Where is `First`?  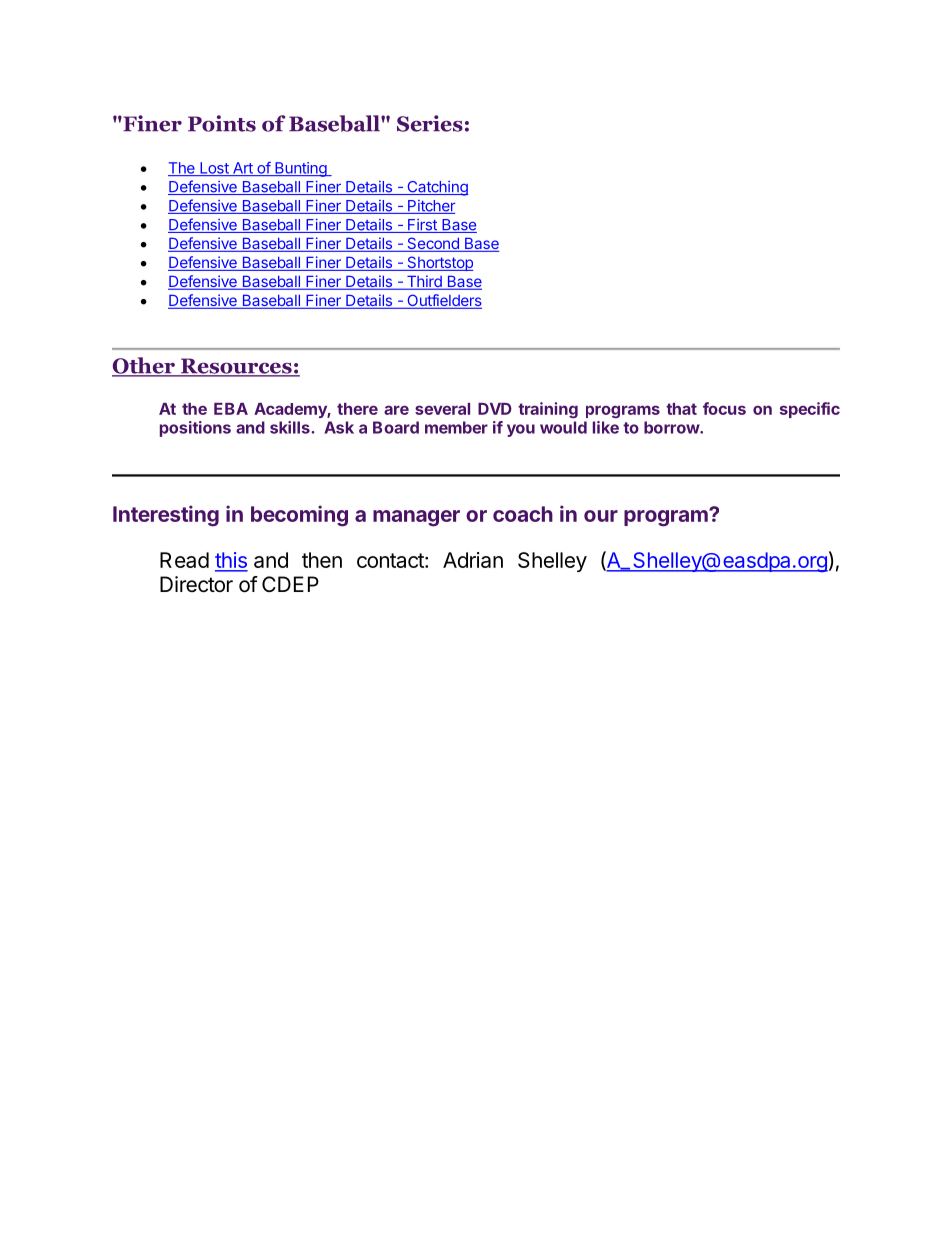 First is located at coordinates (422, 226).
